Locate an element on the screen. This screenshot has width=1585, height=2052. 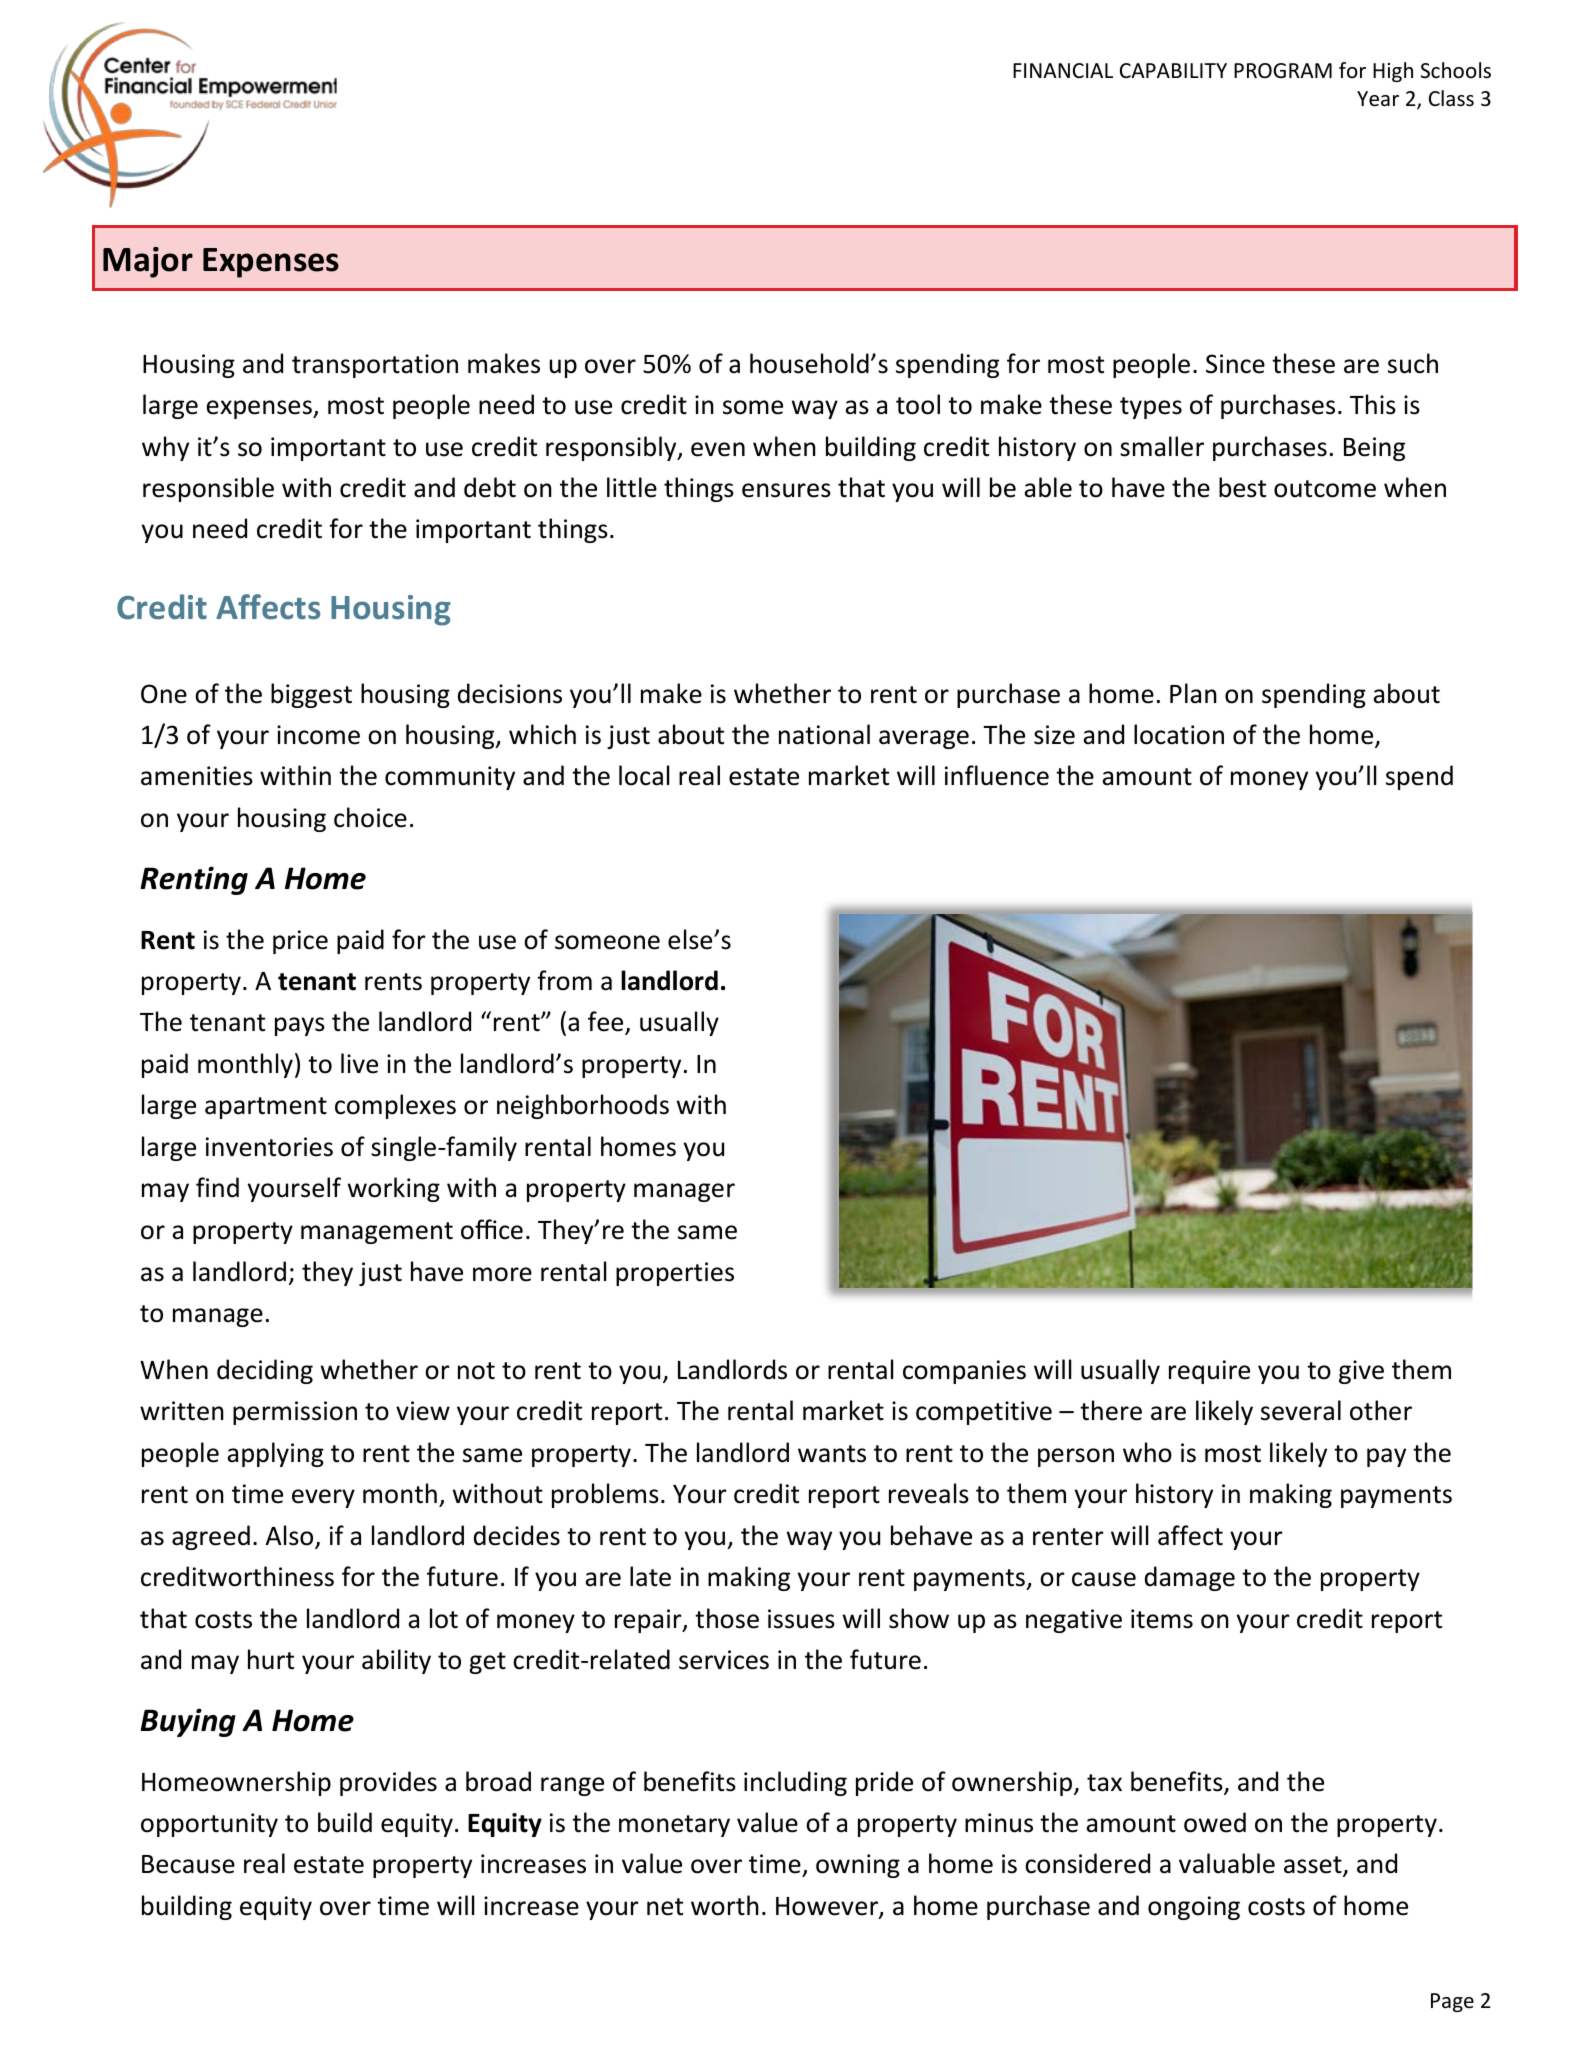
deciding is located at coordinates (265, 1371).
